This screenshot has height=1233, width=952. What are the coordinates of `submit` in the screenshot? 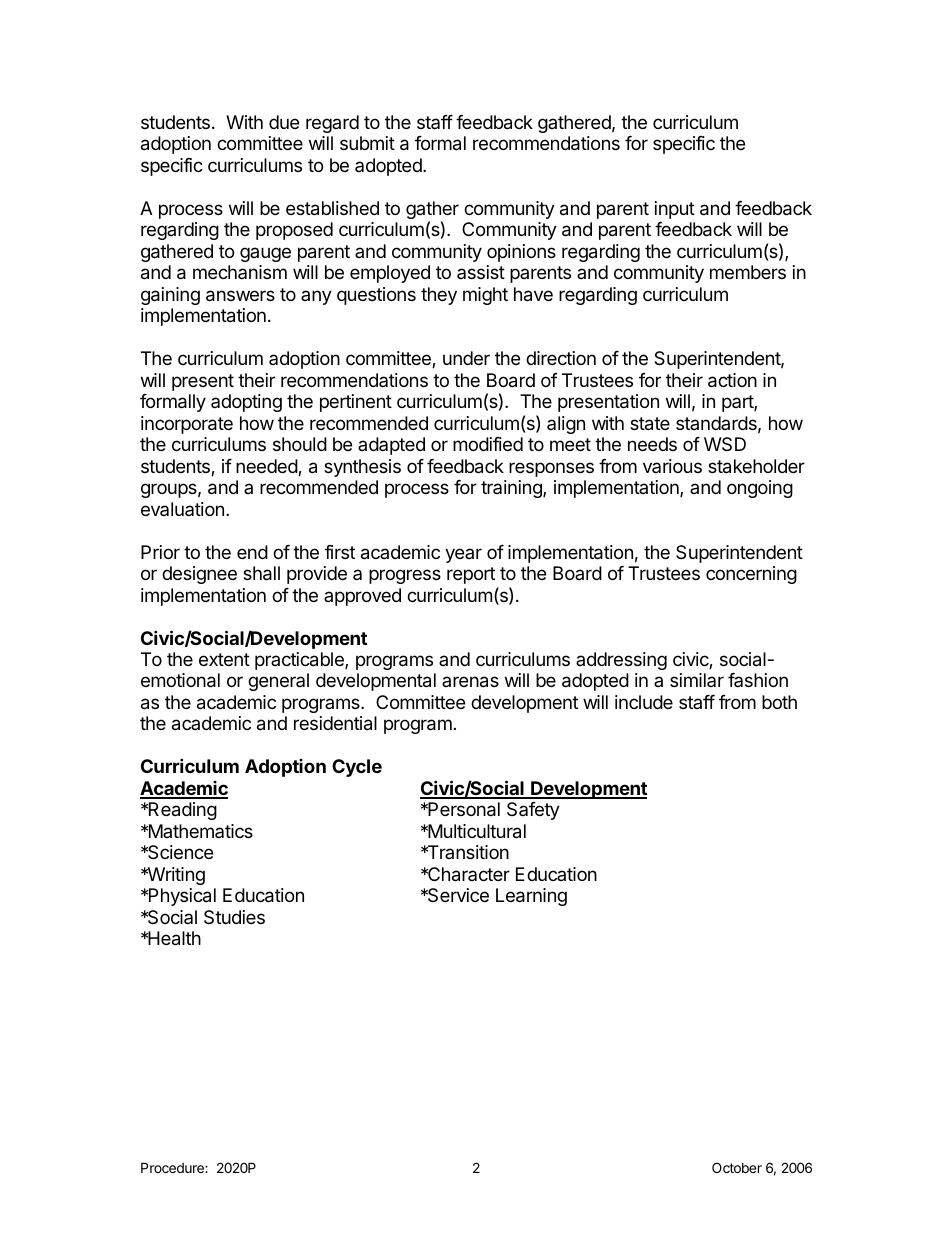 It's located at (367, 143).
